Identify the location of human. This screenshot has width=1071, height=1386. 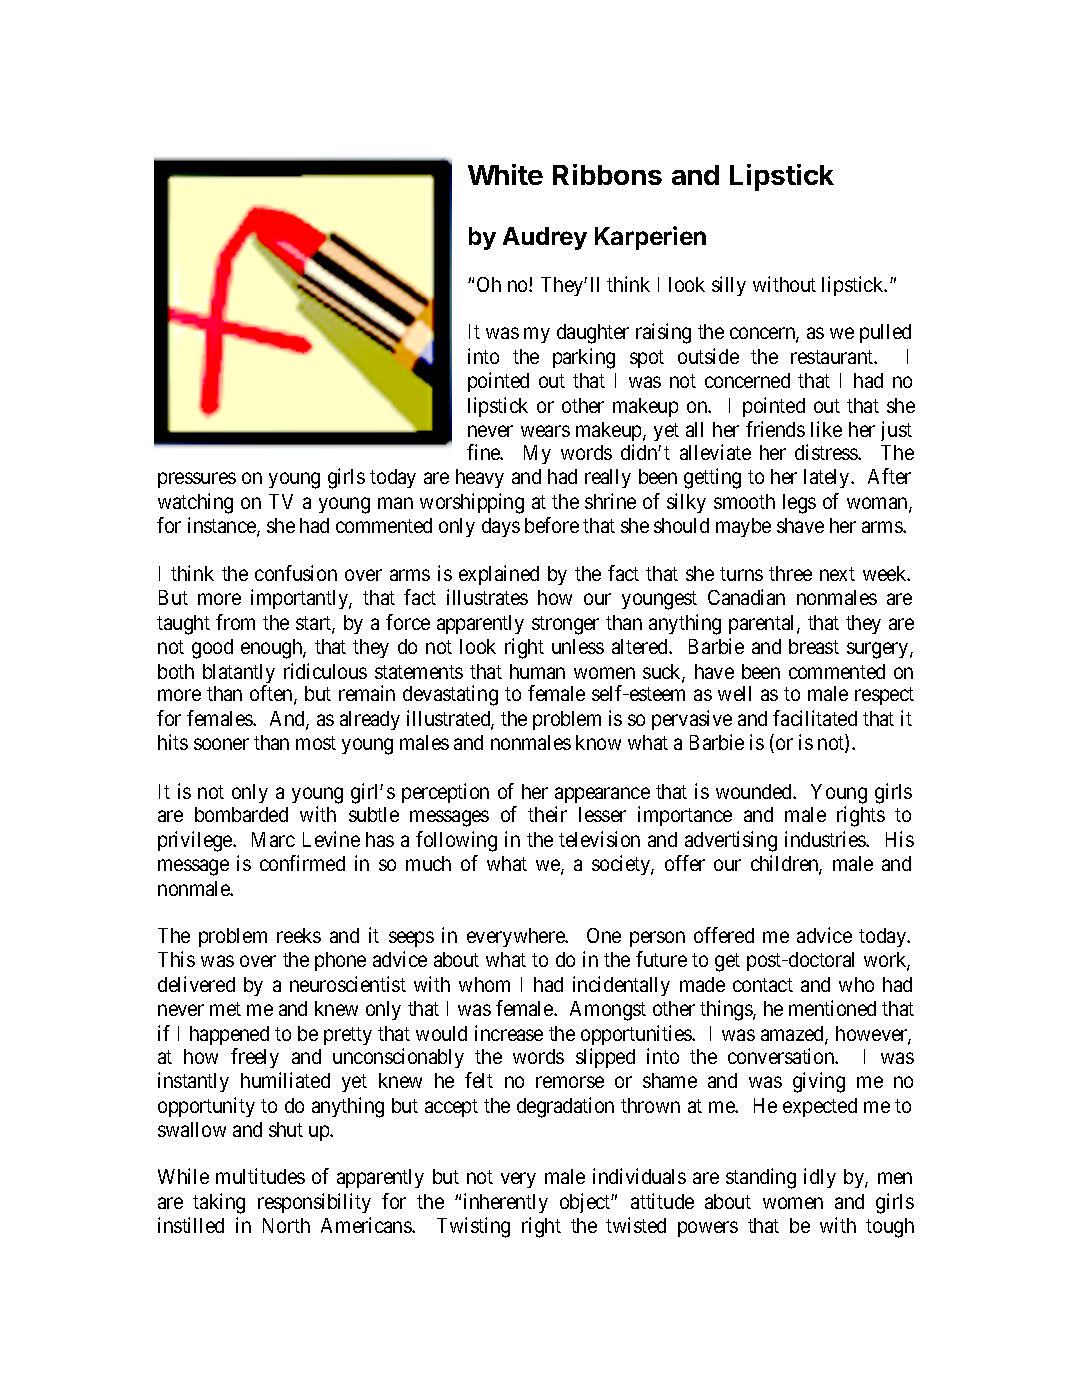
(537, 671).
